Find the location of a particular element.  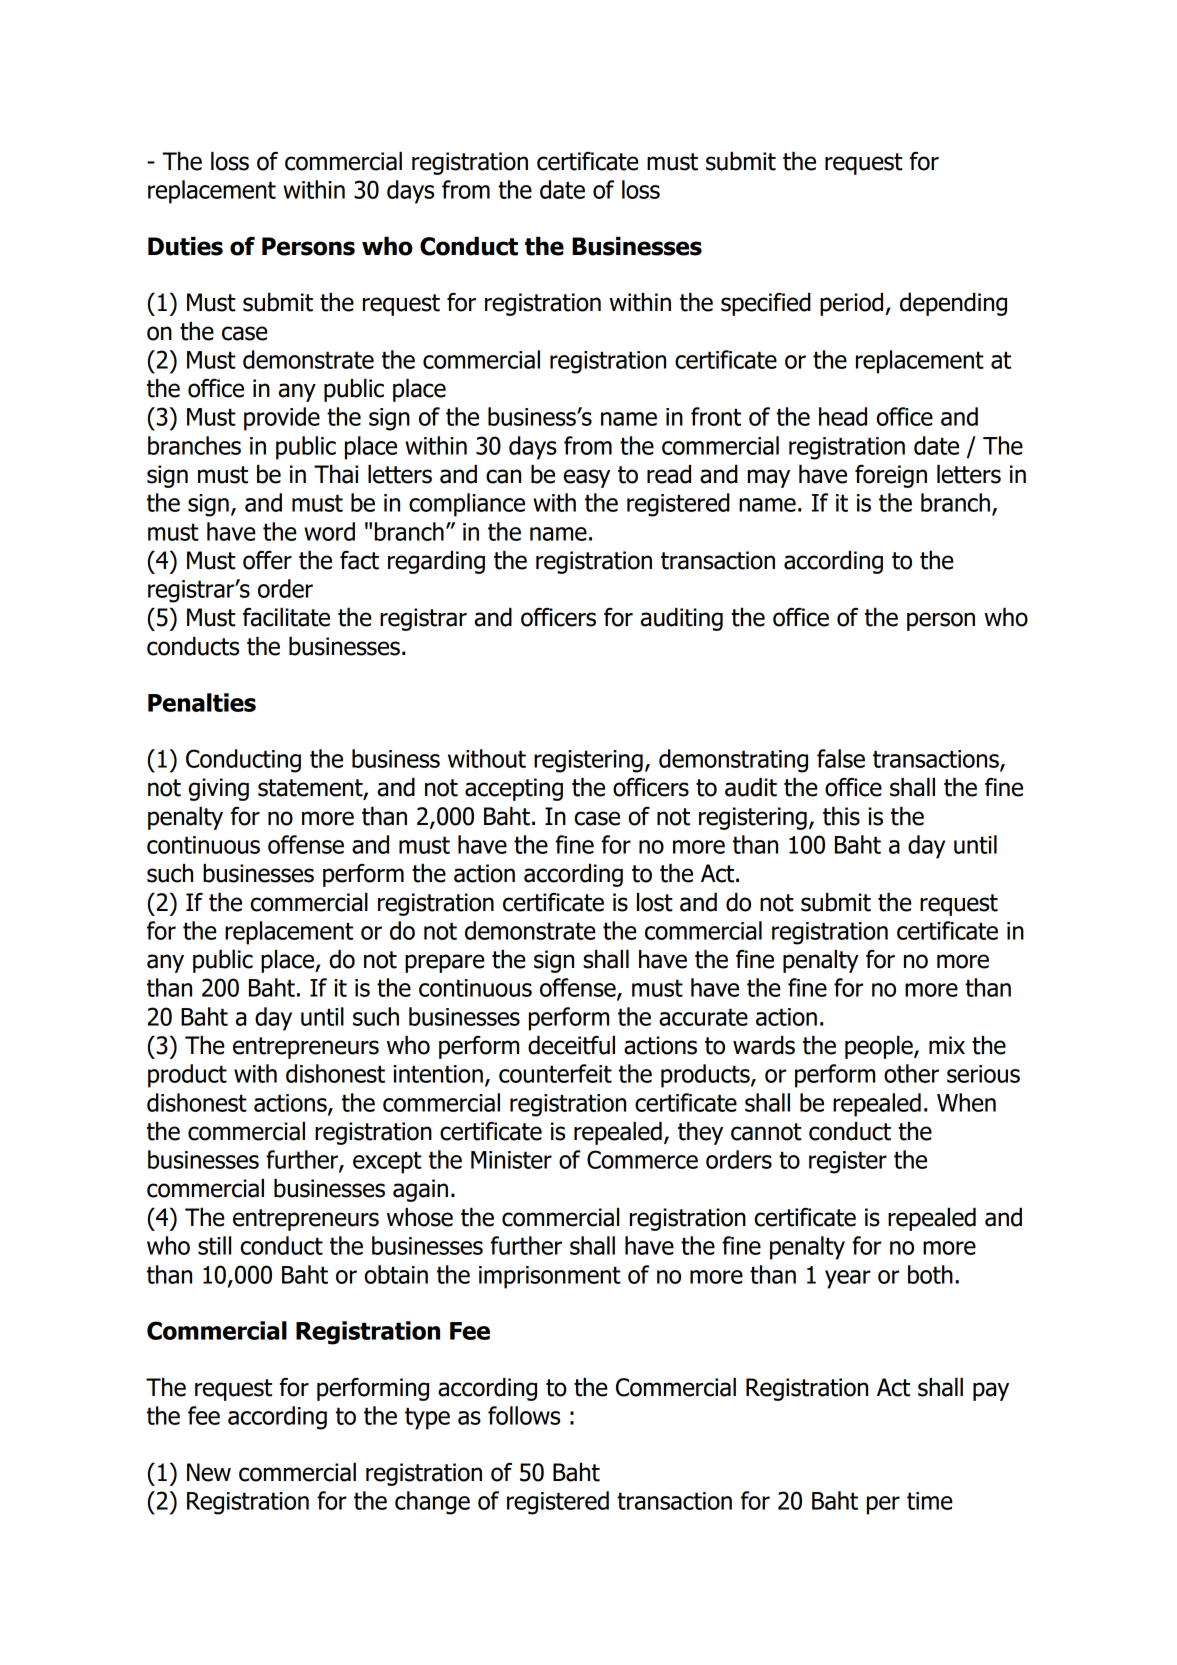

other is located at coordinates (911, 1073).
